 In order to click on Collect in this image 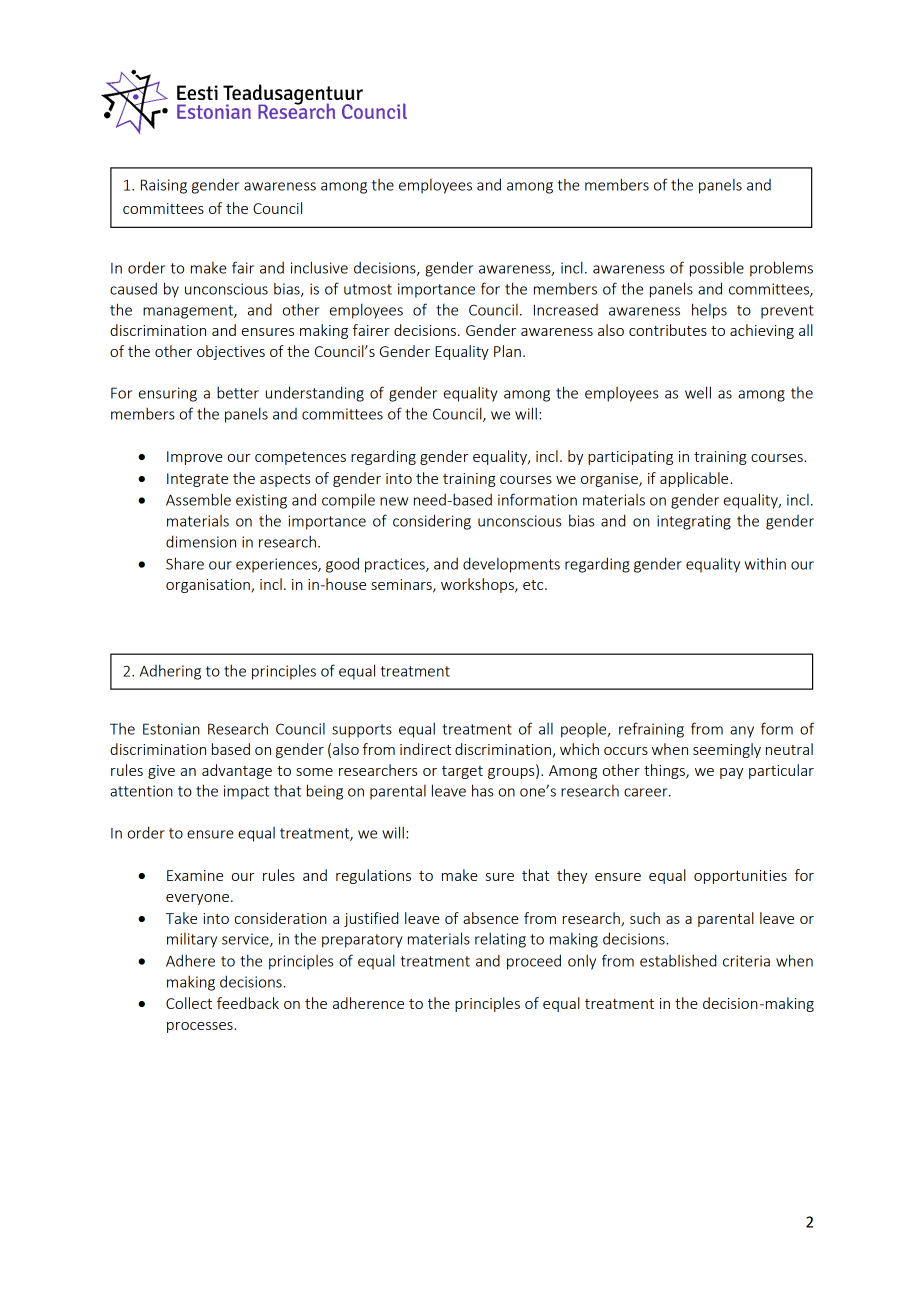, I will do `click(189, 1003)`.
